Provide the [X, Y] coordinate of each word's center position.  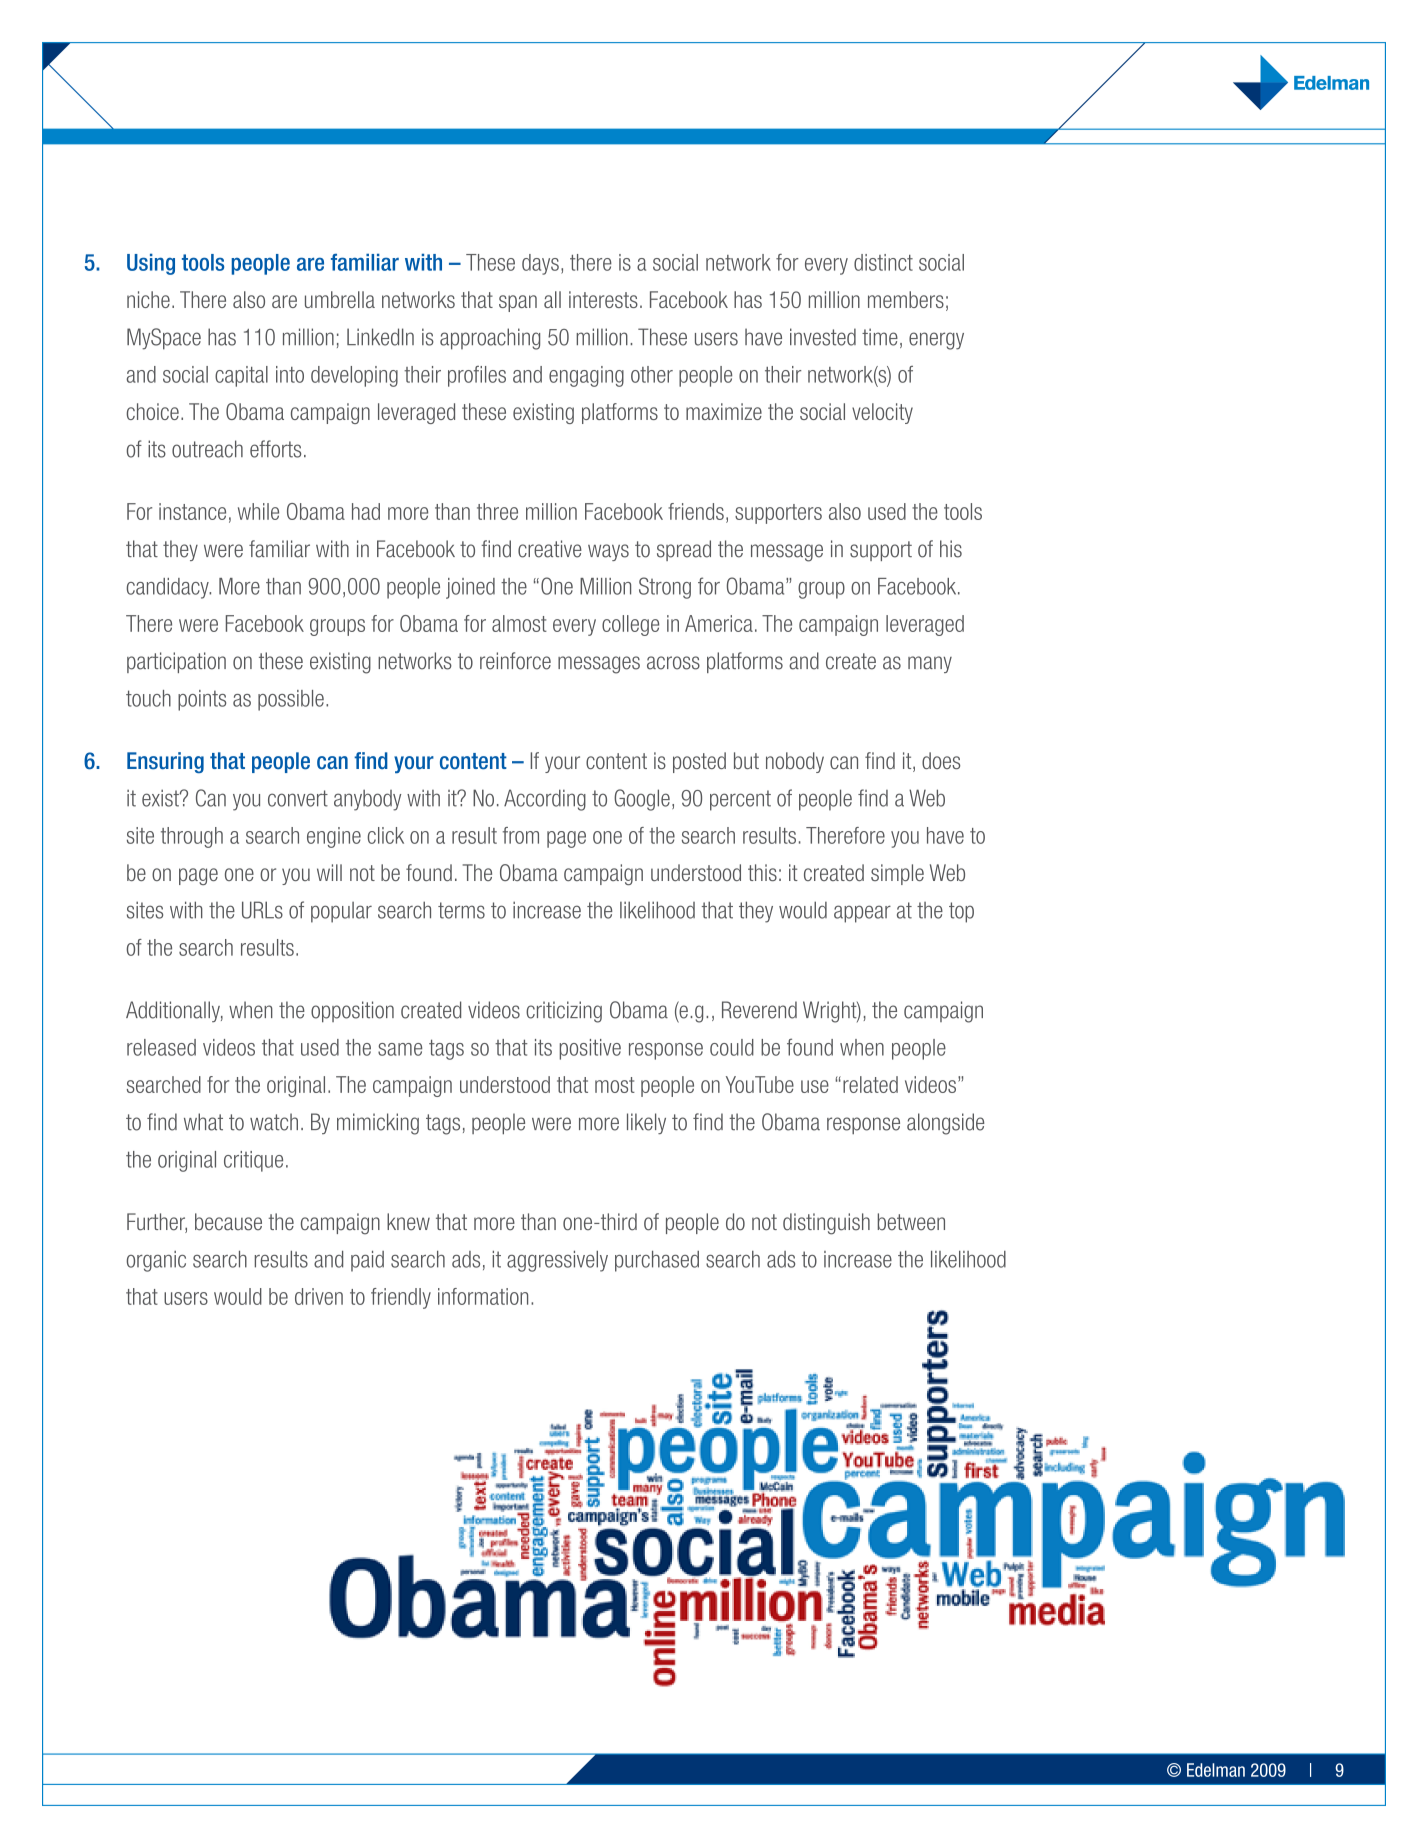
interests [603, 299]
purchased [657, 1261]
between [911, 1222]
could [732, 1047]
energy [936, 341]
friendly [401, 1298]
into [290, 374]
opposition [352, 1012]
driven [319, 1296]
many [930, 664]
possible [291, 700]
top [961, 912]
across [673, 663]
